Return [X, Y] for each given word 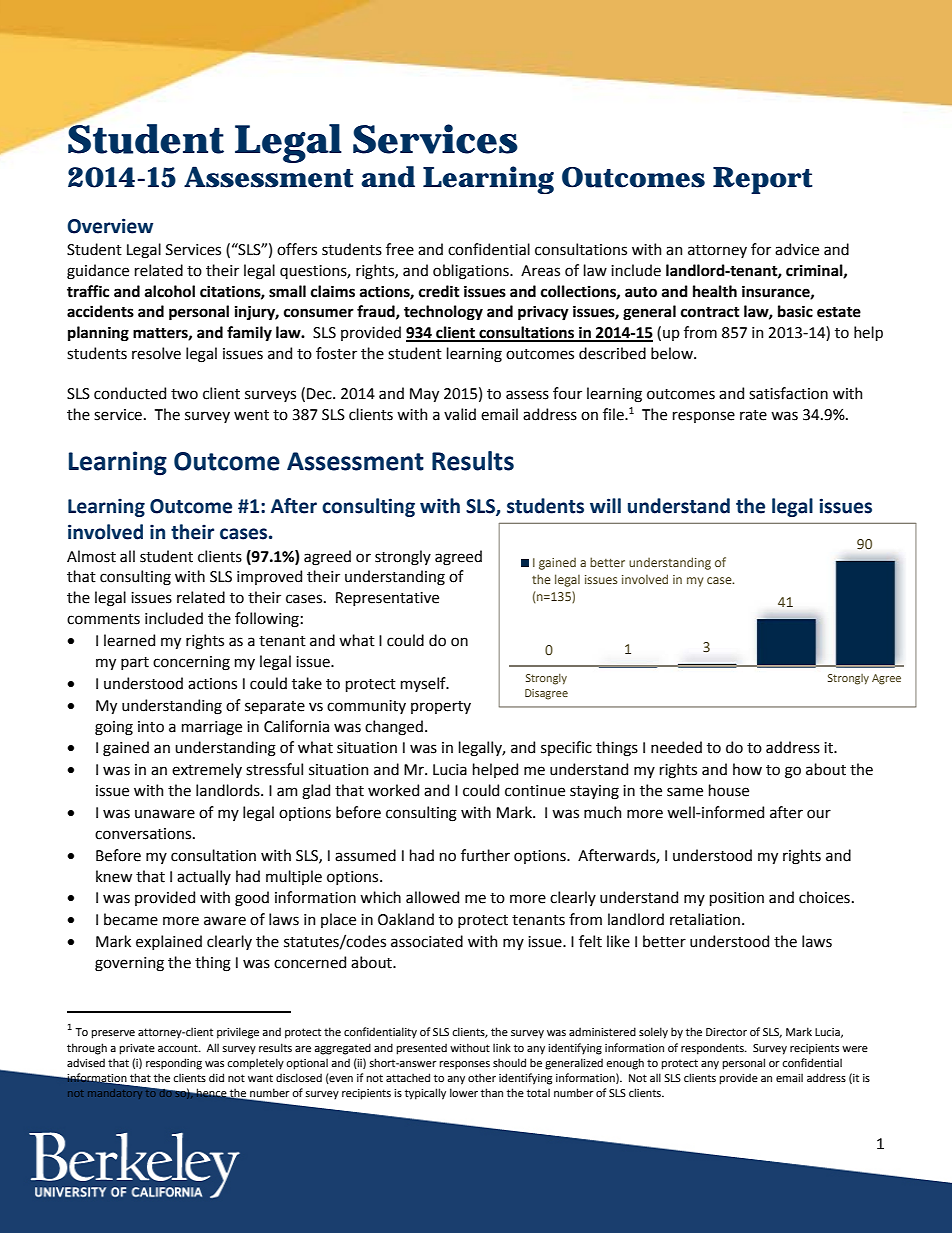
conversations [144, 834]
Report [762, 180]
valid [460, 414]
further [485, 855]
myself [424, 684]
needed [676, 747]
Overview [110, 226]
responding [174, 1064]
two [184, 394]
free [400, 249]
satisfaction [788, 393]
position [737, 899]
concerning [191, 663]
